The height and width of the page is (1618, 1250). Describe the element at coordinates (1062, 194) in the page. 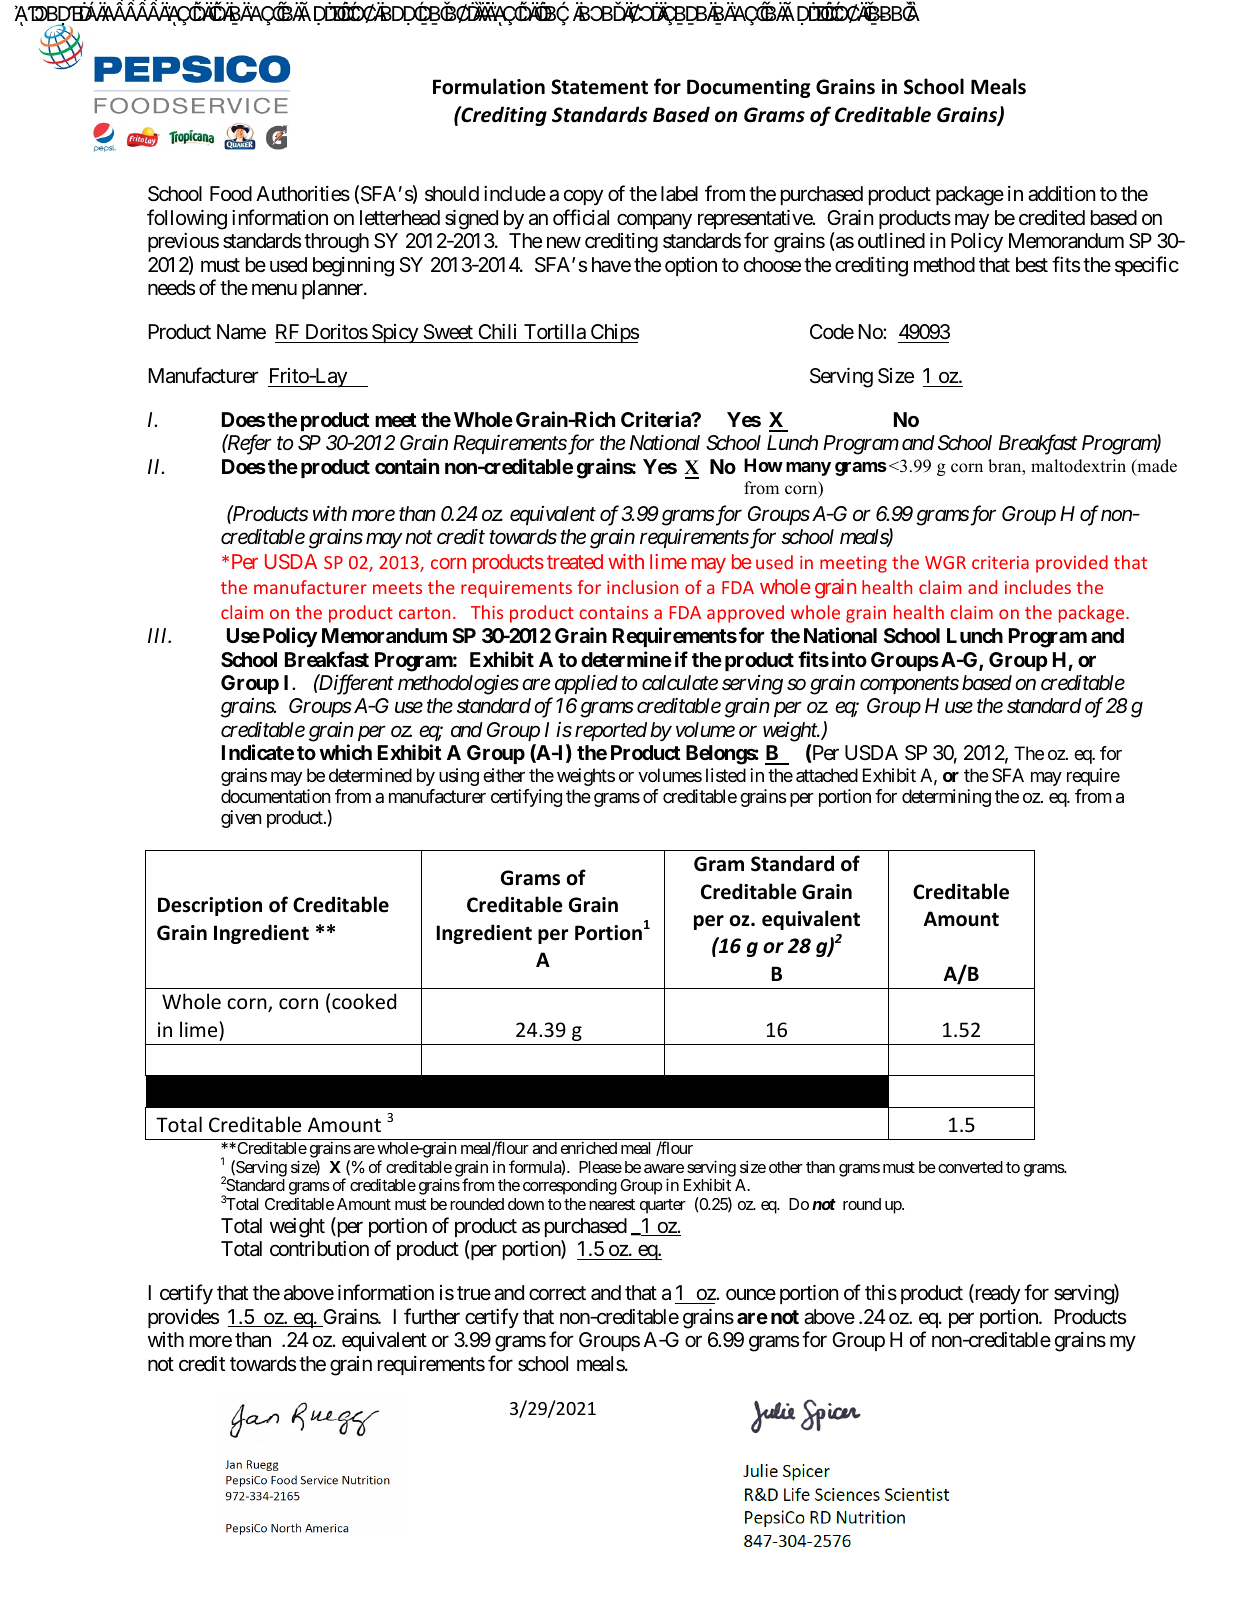

I see `addition` at that location.
